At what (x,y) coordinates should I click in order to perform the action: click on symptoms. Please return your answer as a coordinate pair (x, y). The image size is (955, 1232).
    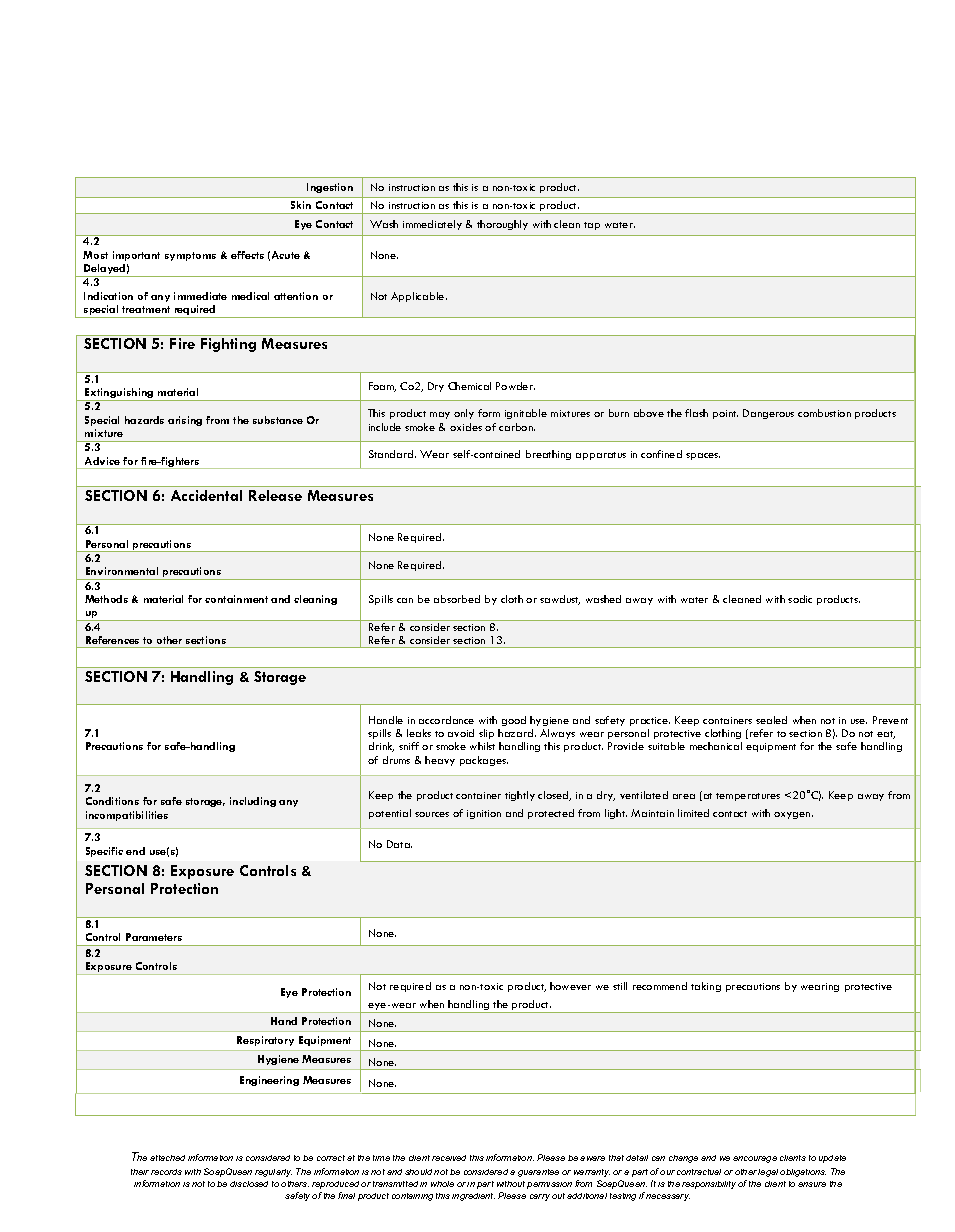
    Looking at the image, I should click on (190, 256).
